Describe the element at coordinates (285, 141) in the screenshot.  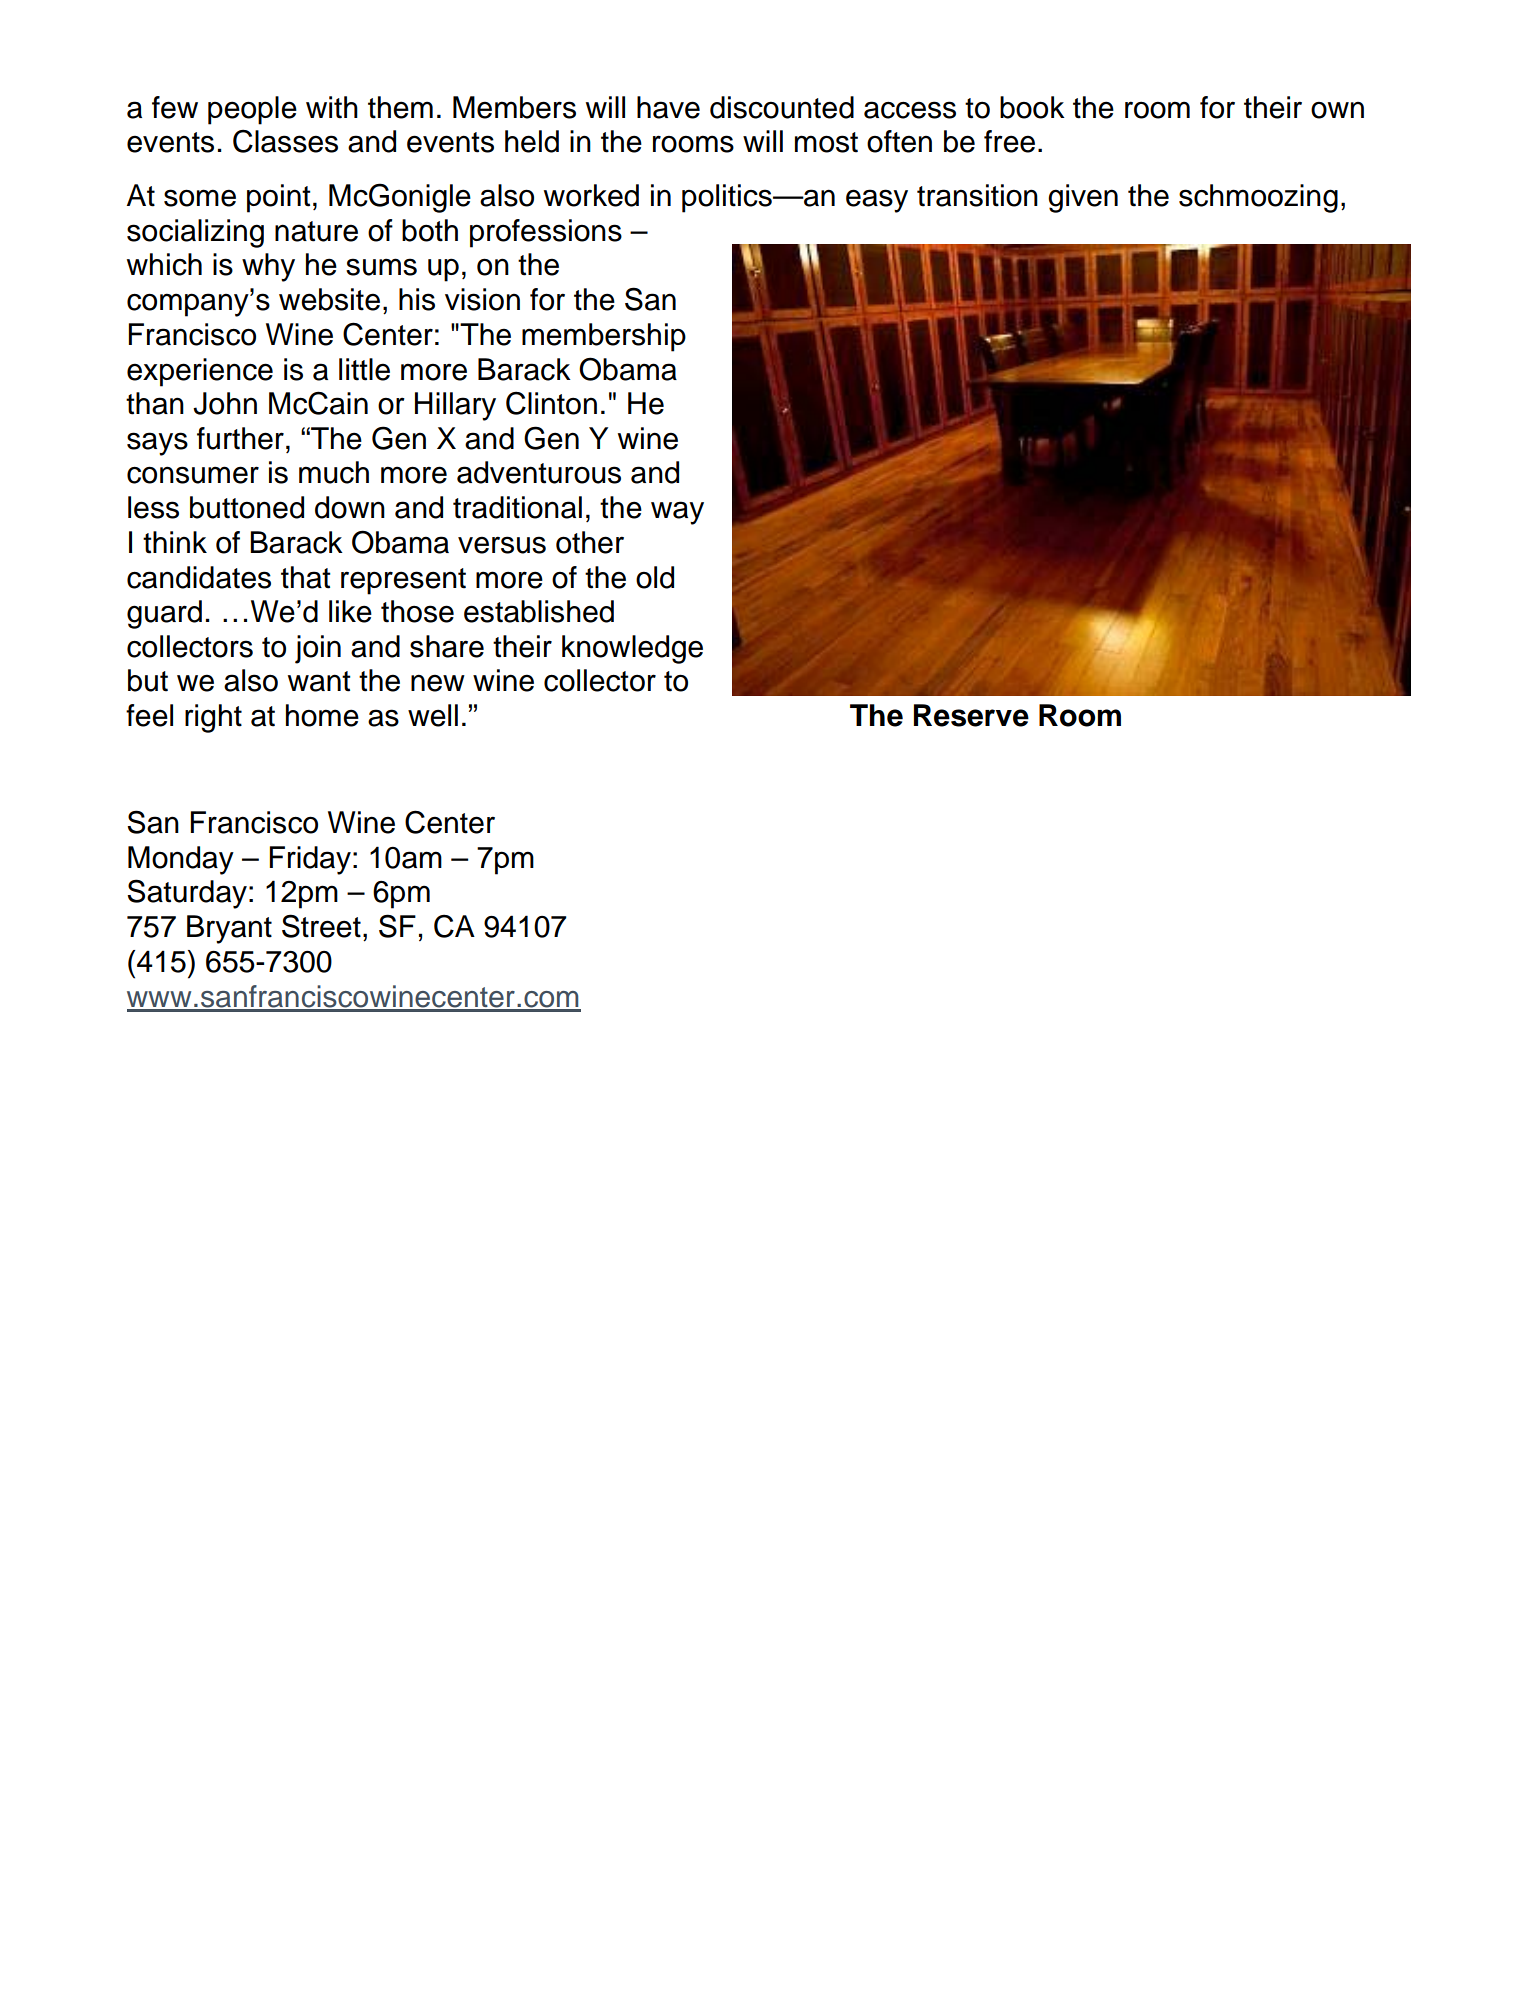
I see `Classes` at that location.
